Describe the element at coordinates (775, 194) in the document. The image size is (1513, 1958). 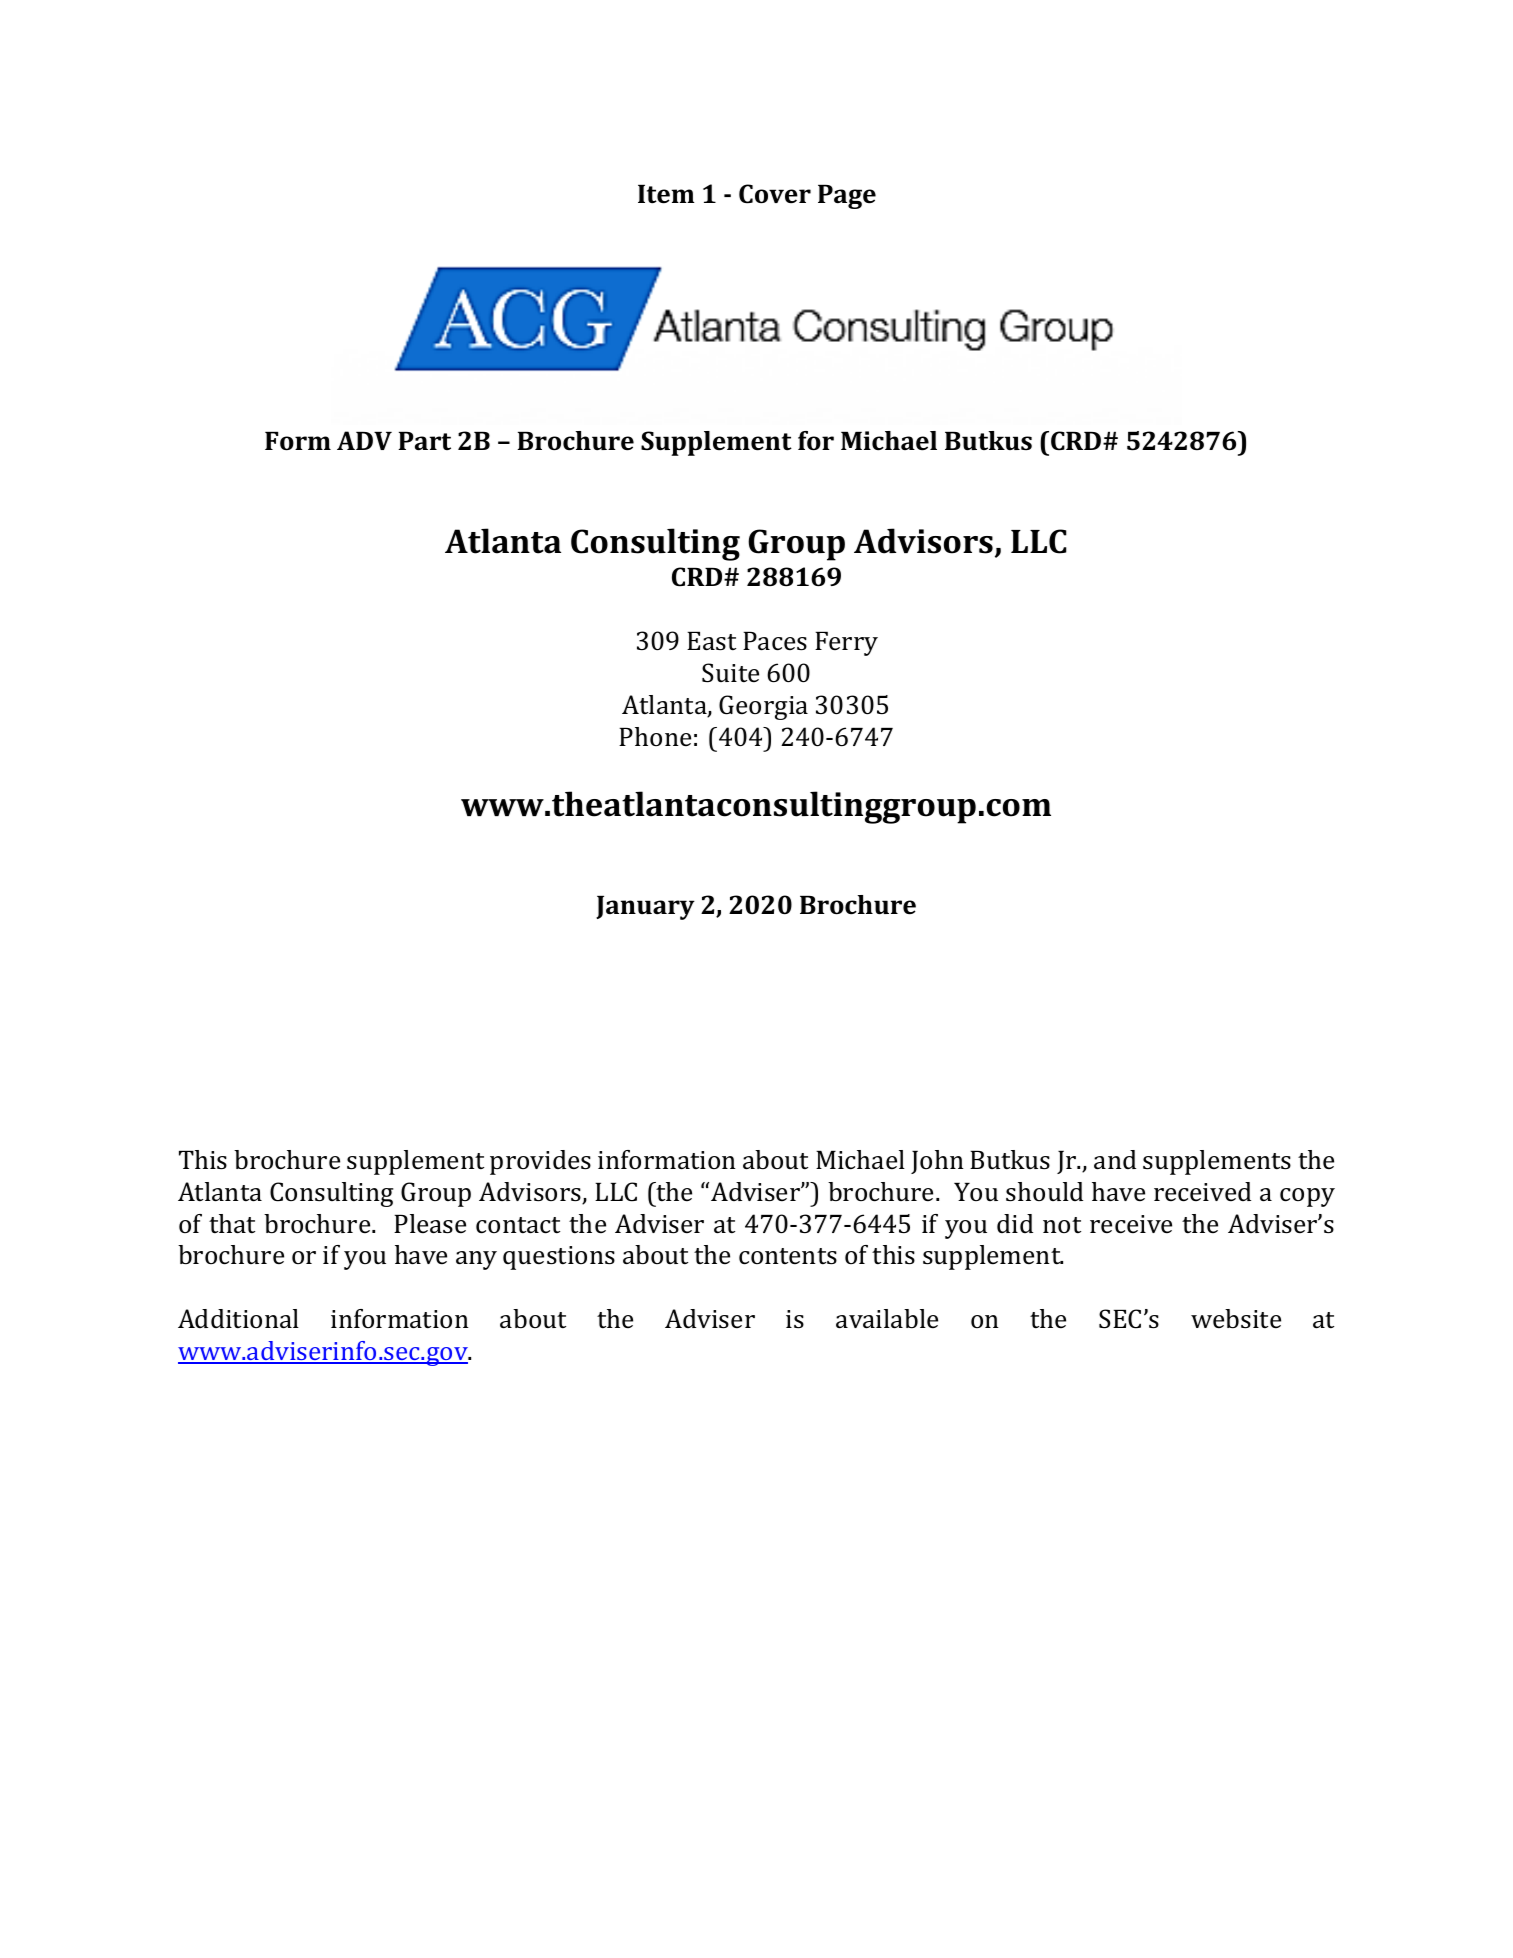
I see `Cover` at that location.
